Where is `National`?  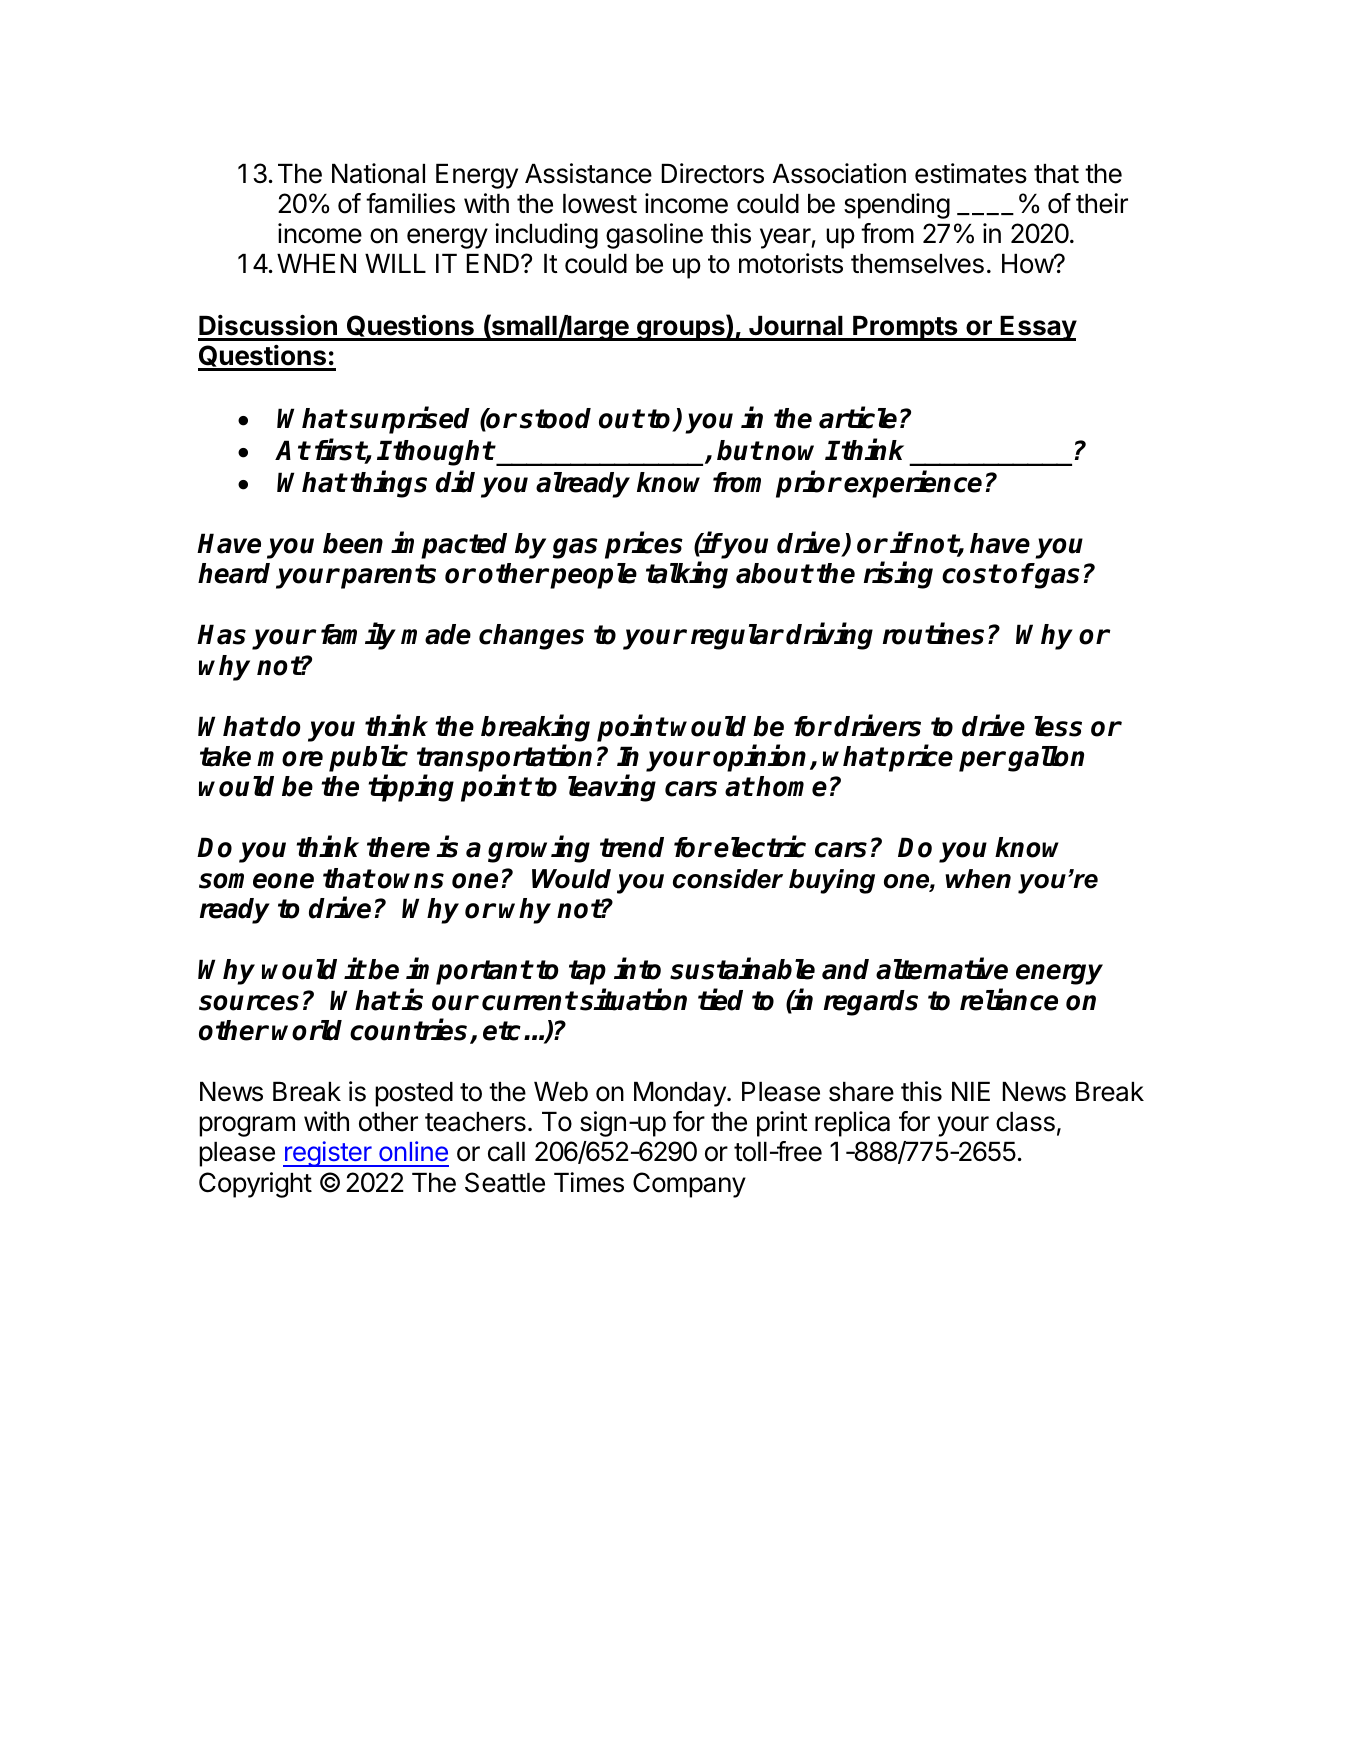 National is located at coordinates (378, 173).
